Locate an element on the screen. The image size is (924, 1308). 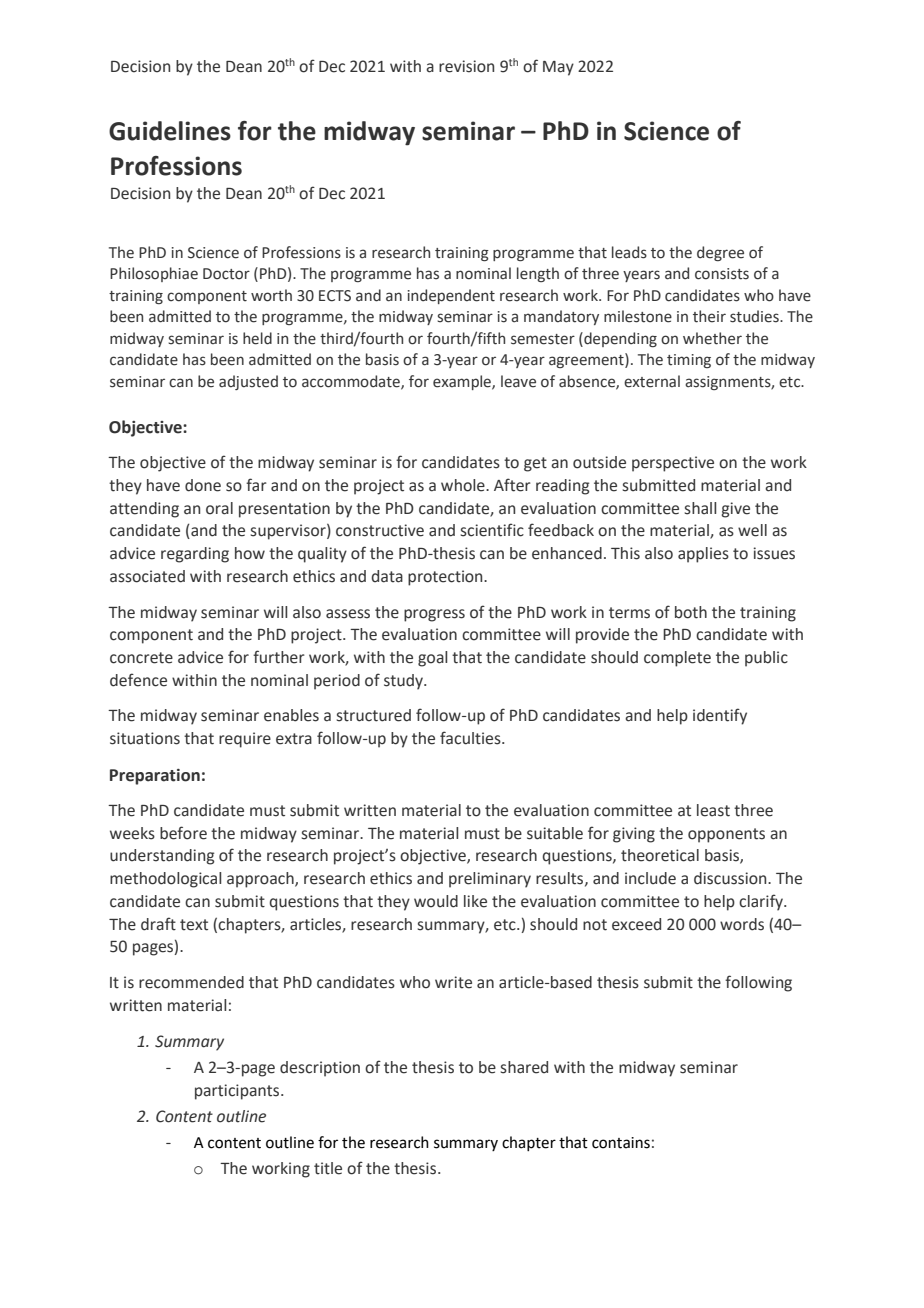
Guidelines is located at coordinates (170, 131).
